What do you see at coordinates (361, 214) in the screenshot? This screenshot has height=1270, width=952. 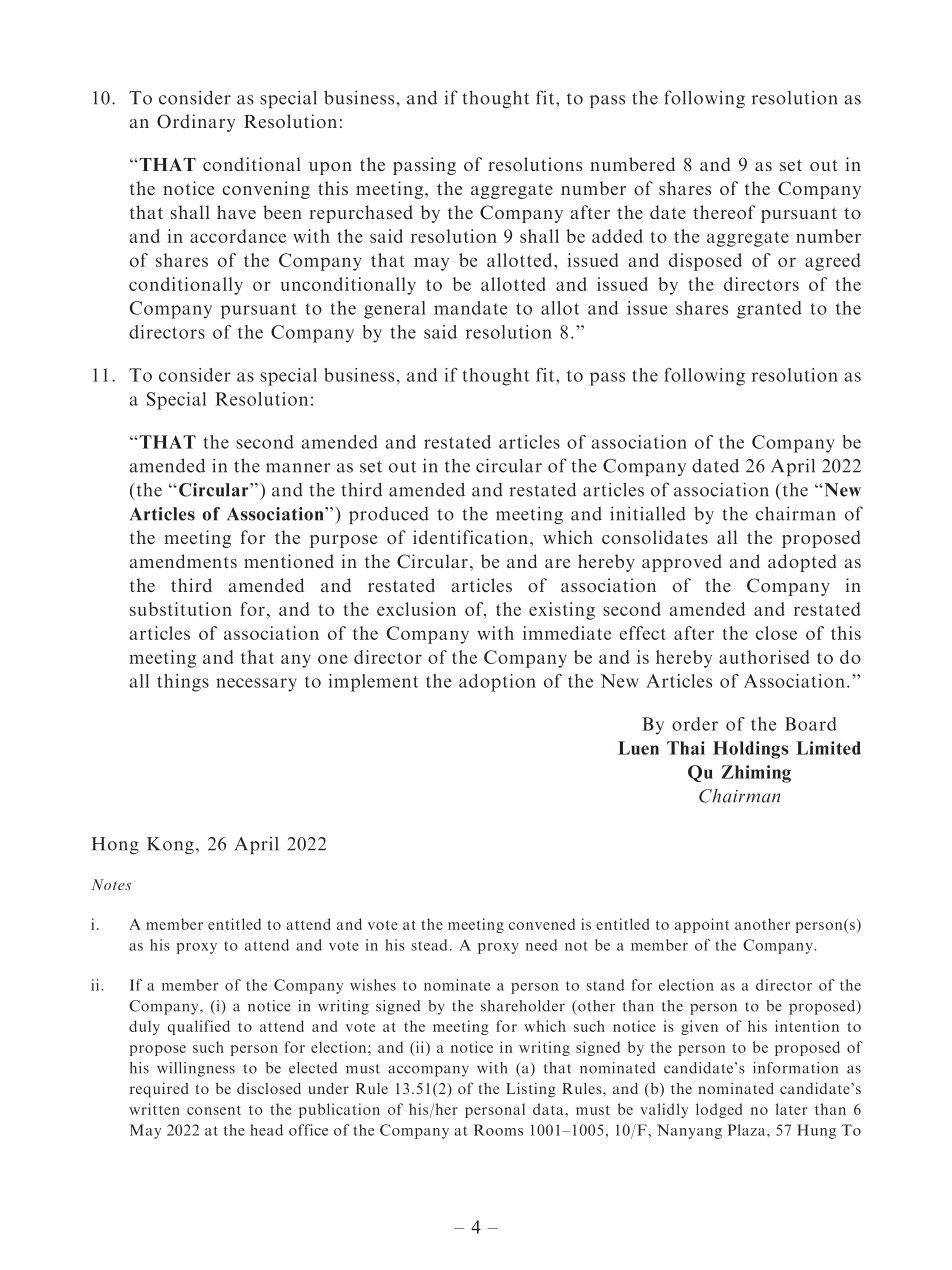 I see `repurchased` at bounding box center [361, 214].
